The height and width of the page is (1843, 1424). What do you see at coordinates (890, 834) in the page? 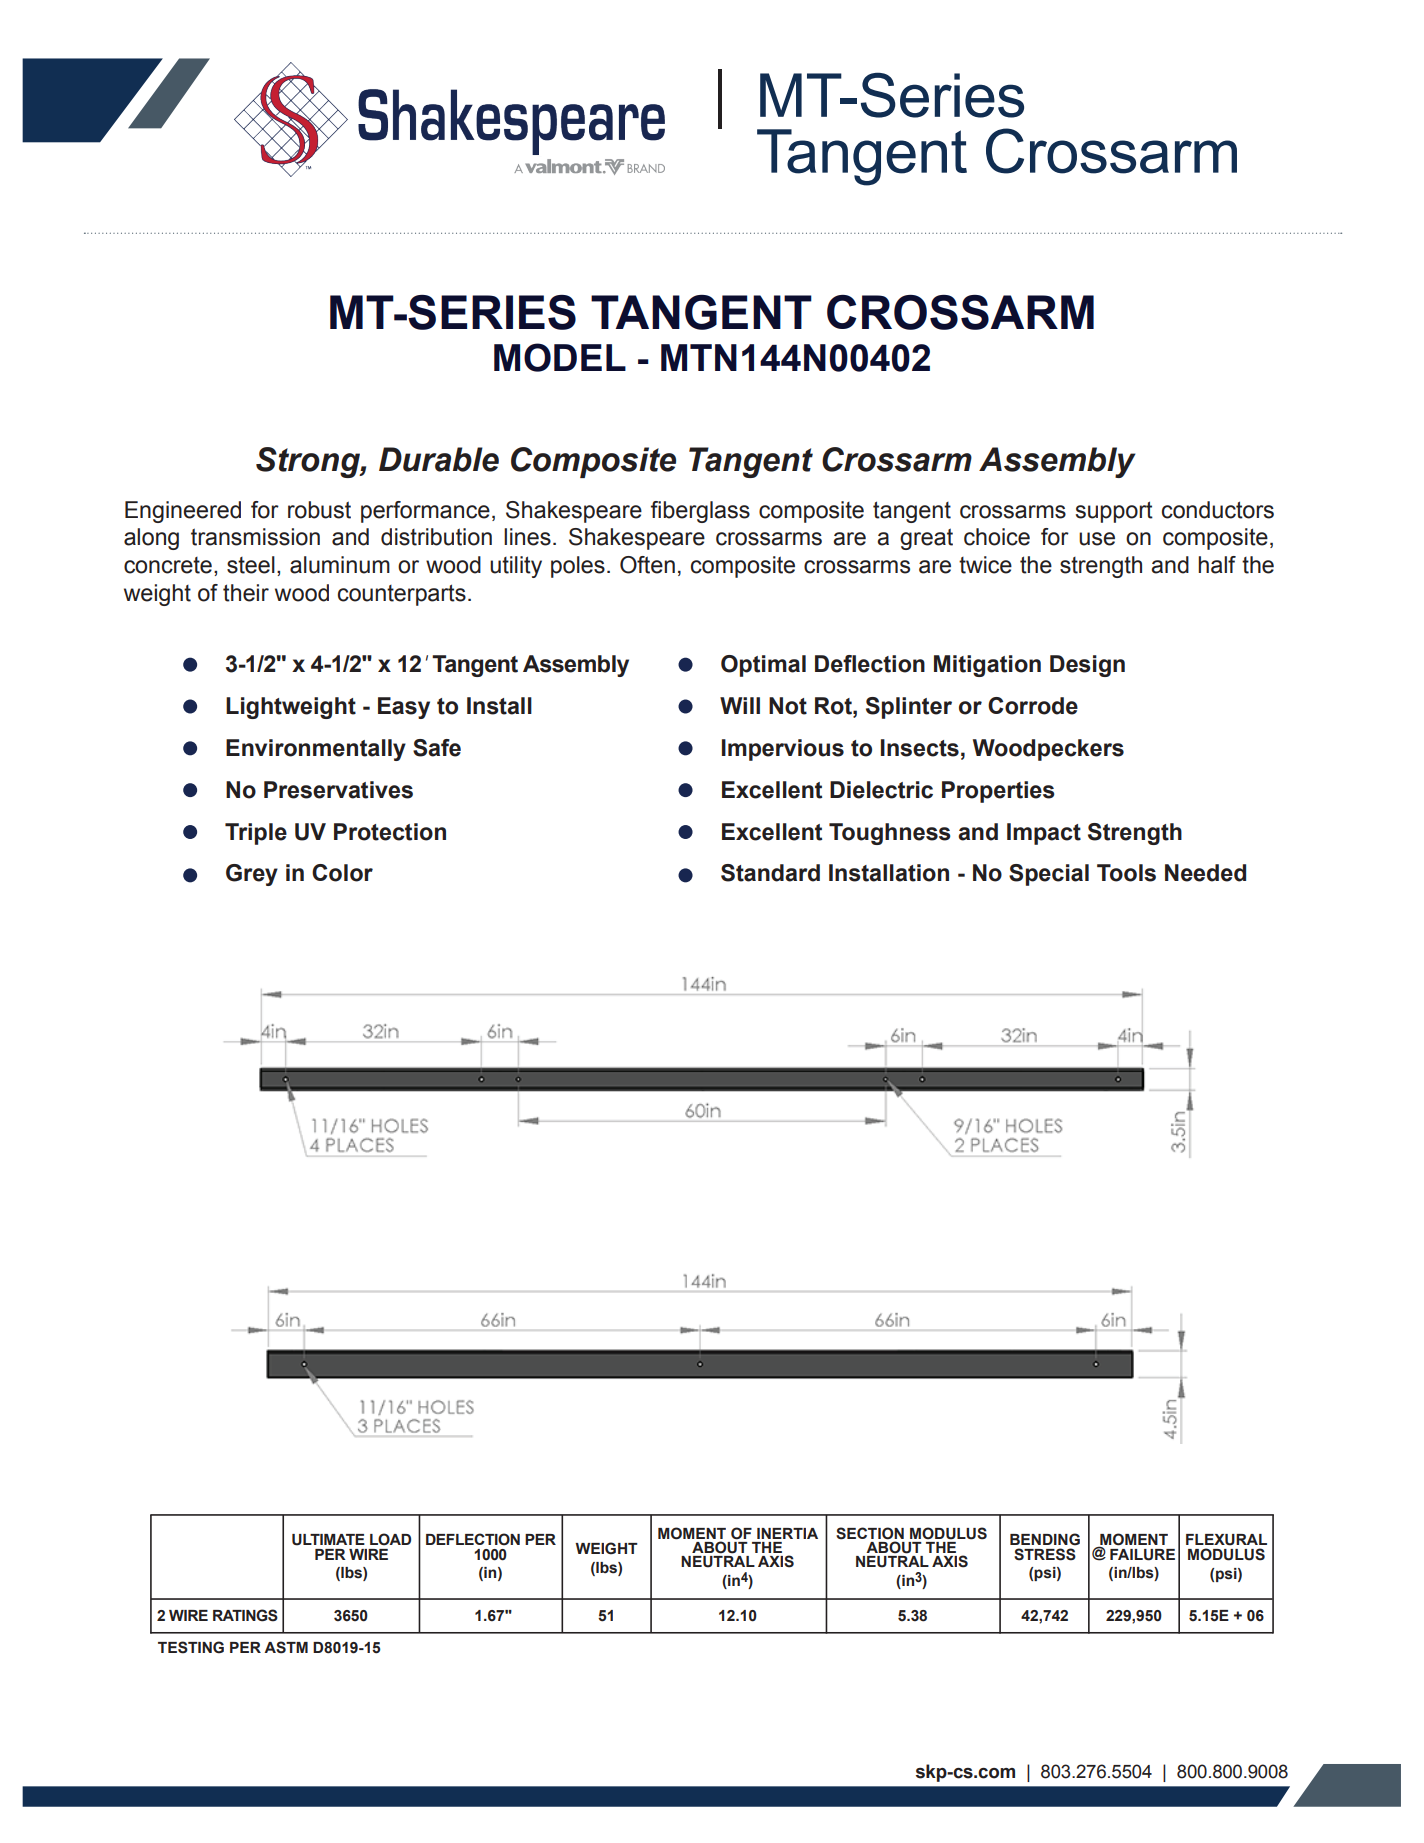
I see `Toughness` at bounding box center [890, 834].
